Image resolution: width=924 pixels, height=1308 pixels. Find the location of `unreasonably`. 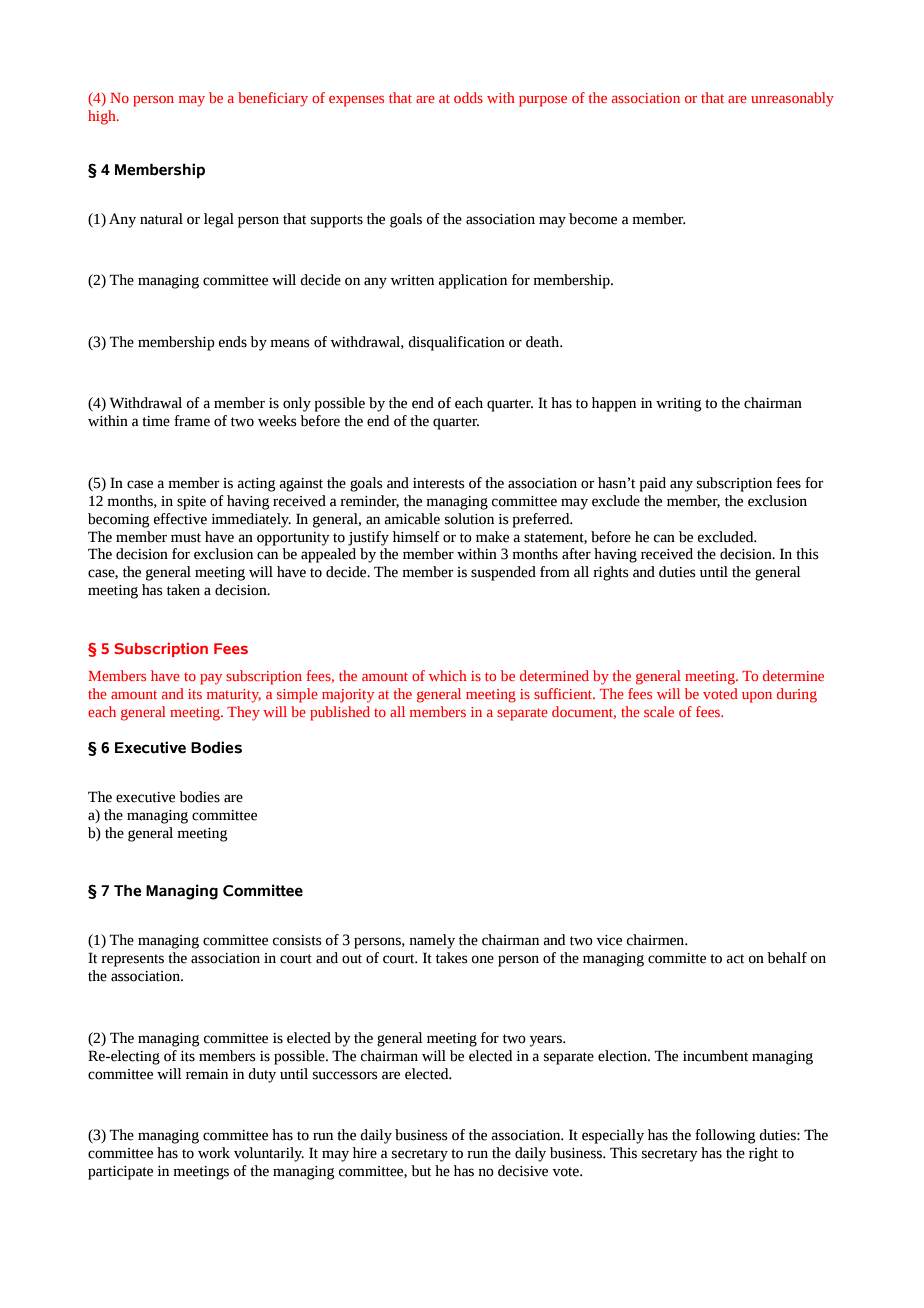

unreasonably is located at coordinates (792, 99).
